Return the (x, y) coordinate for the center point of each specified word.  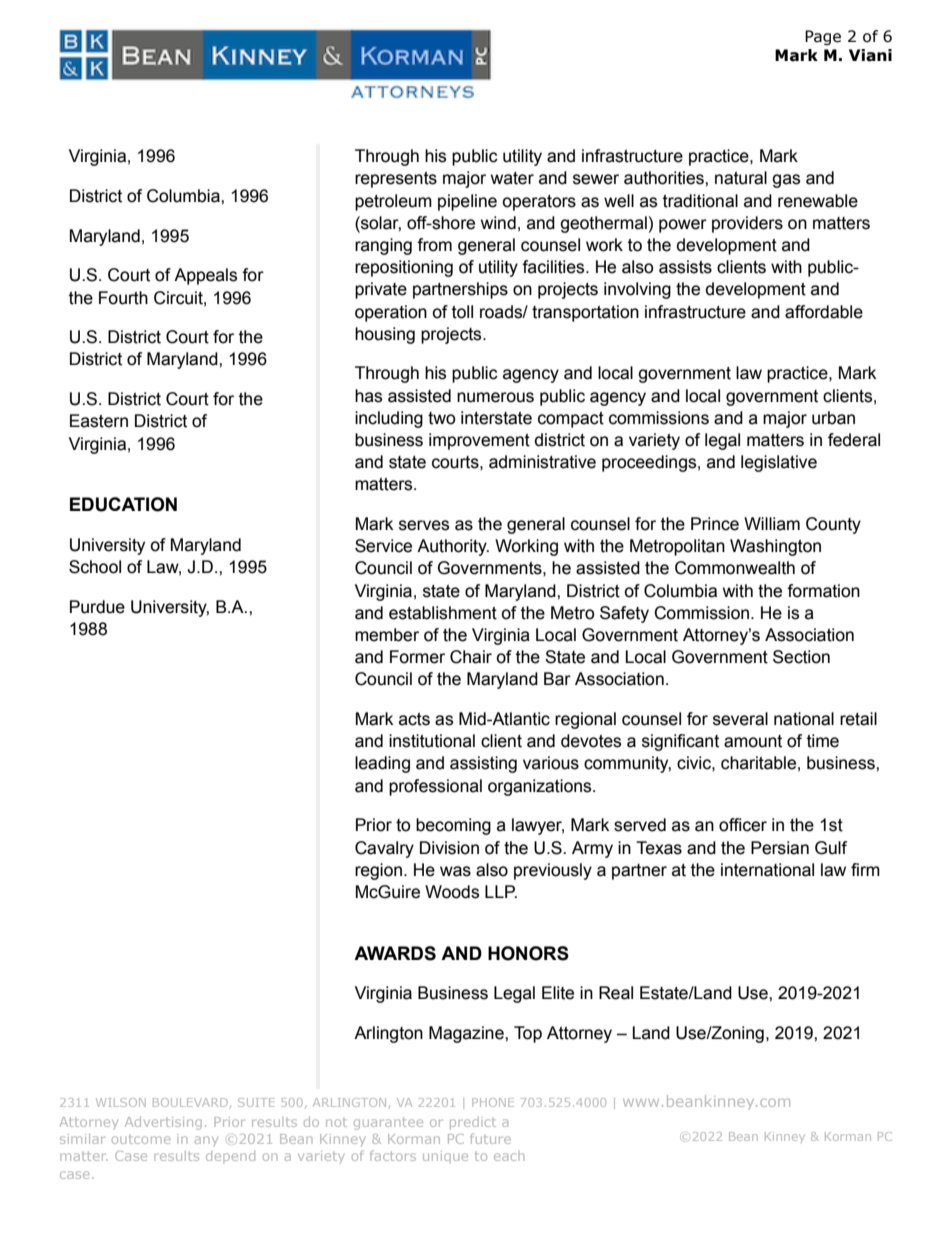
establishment (443, 613)
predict (473, 1123)
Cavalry (384, 849)
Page (823, 37)
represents (396, 180)
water (512, 178)
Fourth (123, 298)
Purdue (97, 607)
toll (462, 312)
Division (449, 848)
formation (823, 591)
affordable (824, 312)
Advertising (163, 1123)
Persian (780, 848)
